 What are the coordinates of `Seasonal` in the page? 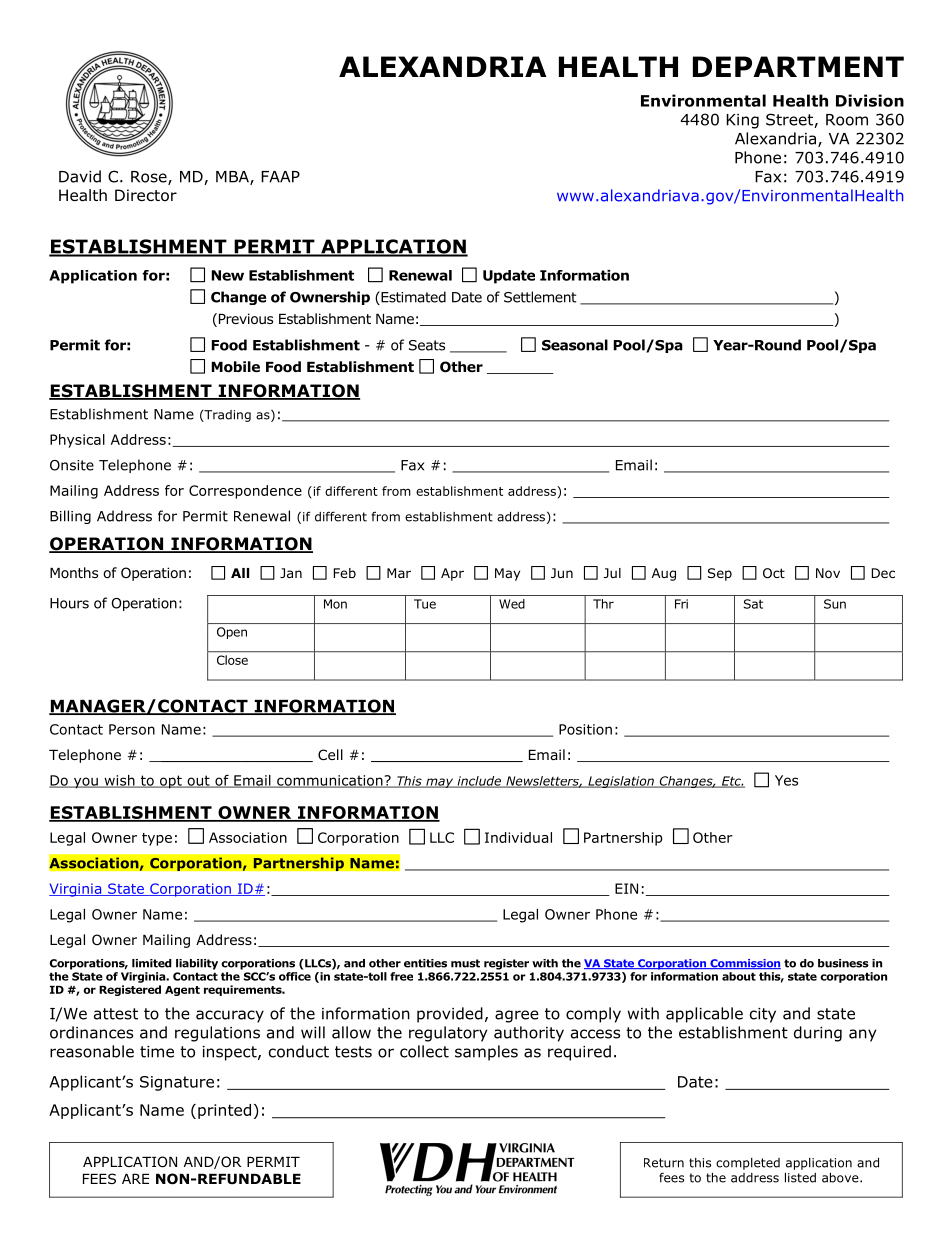 It's located at (575, 345).
